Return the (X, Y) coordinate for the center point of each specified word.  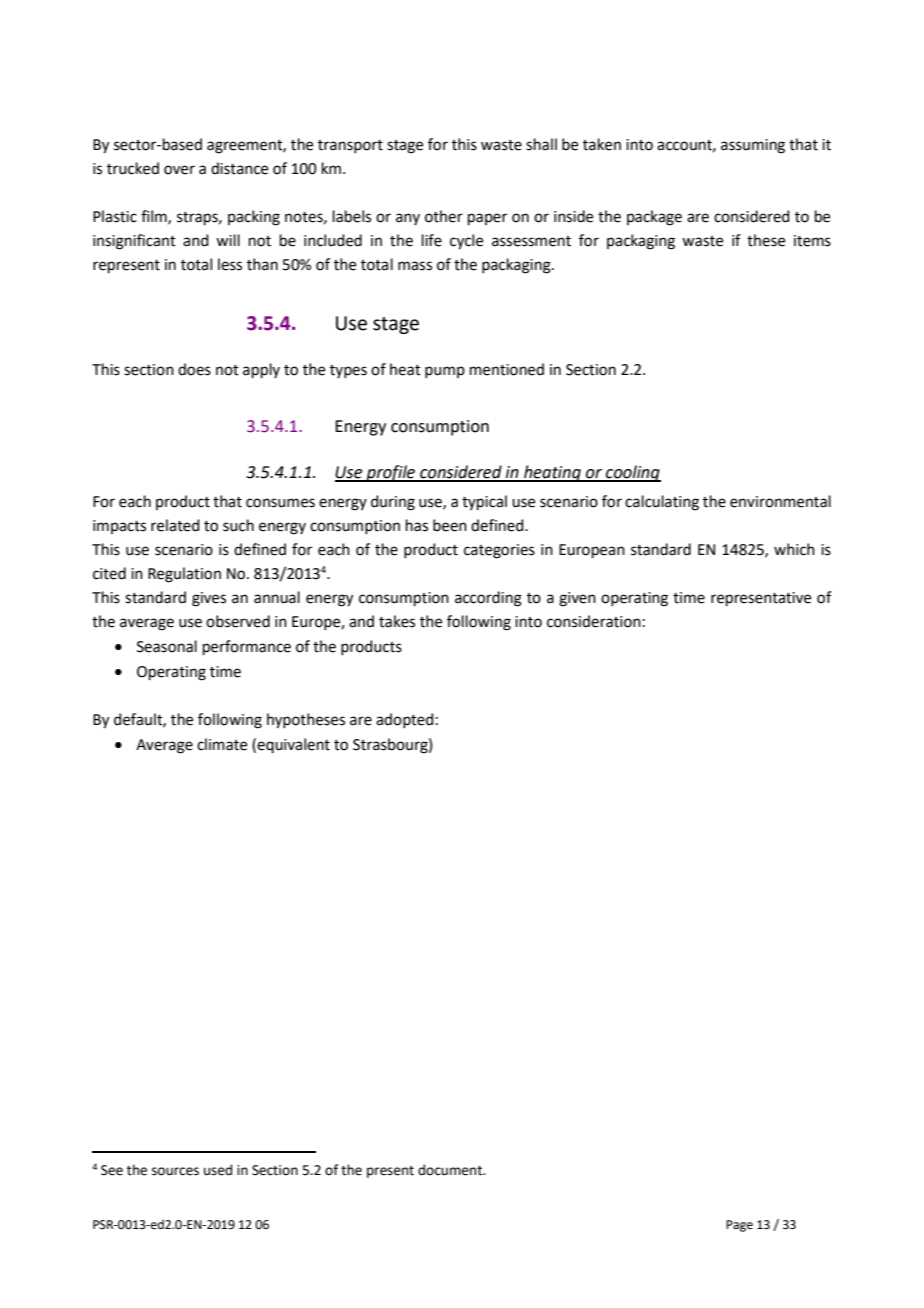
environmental (780, 501)
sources (175, 1171)
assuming (753, 146)
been (450, 525)
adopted (405, 720)
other (444, 216)
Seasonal (167, 646)
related (175, 525)
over (179, 170)
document (451, 1170)
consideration (594, 621)
